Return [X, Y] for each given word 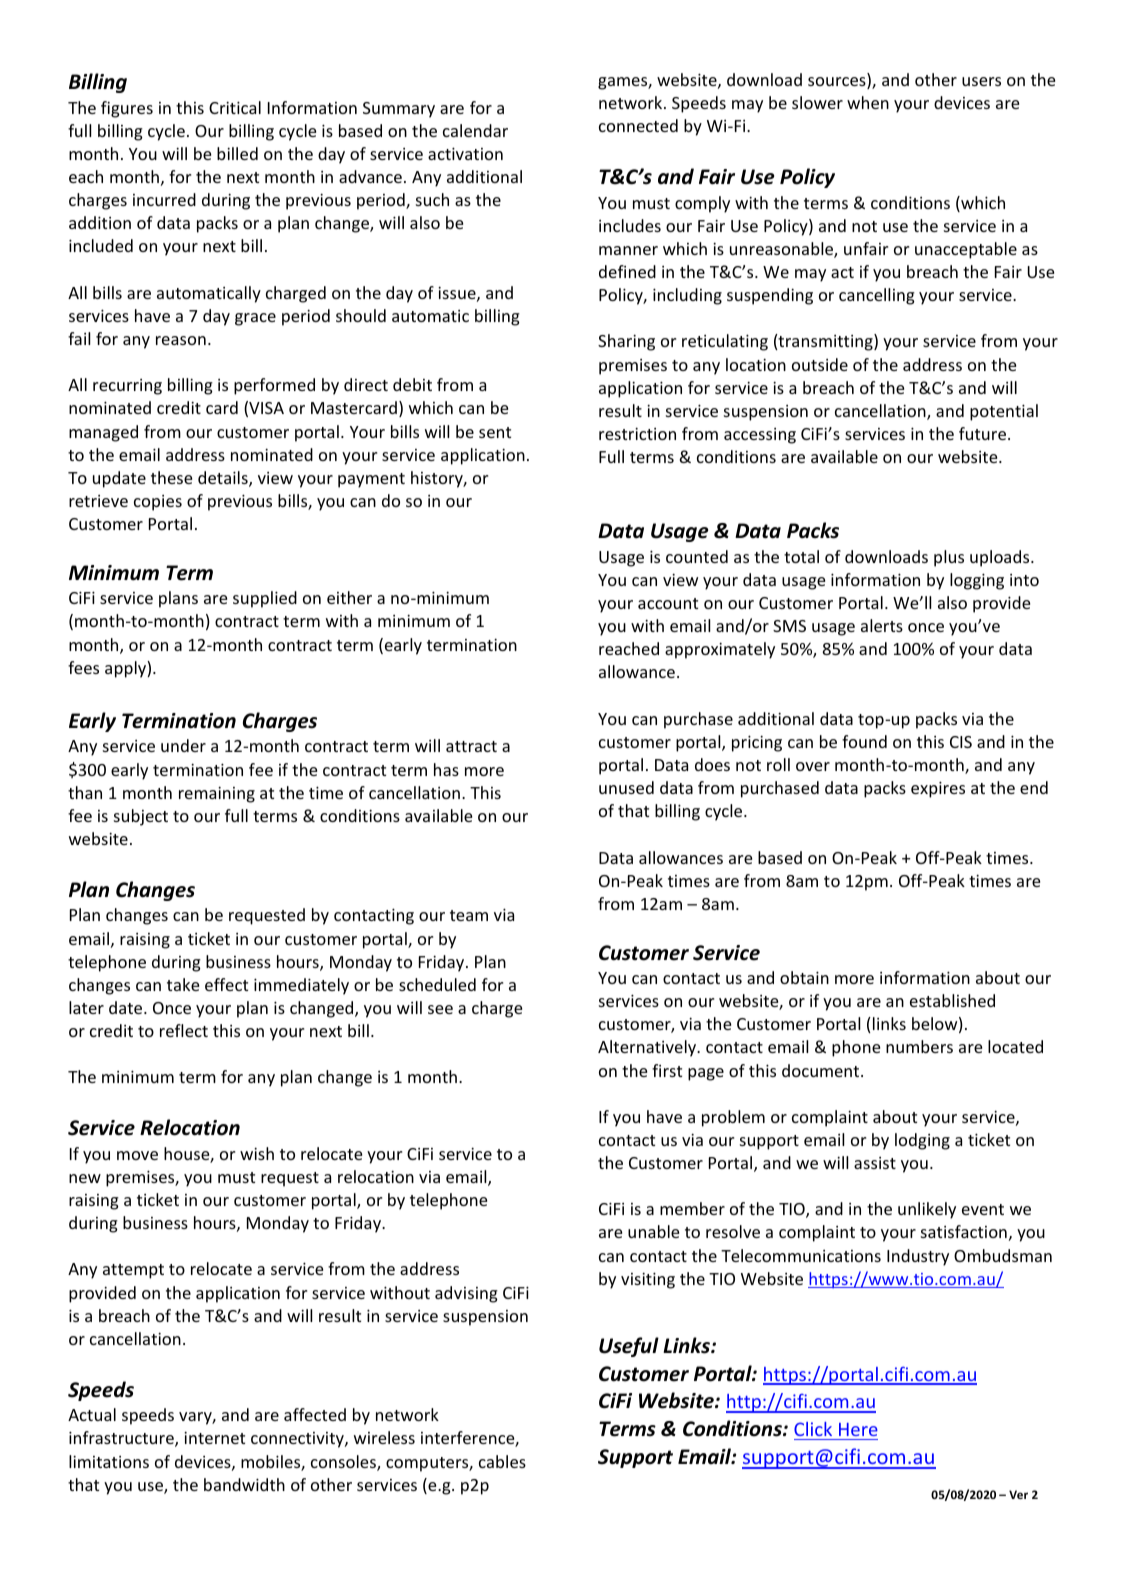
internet [214, 1437]
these [171, 477]
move [137, 1155]
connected [638, 125]
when [868, 102]
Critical [235, 107]
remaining [217, 794]
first [667, 1070]
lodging [922, 1141]
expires [938, 789]
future [984, 433]
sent [495, 432]
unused [626, 787]
